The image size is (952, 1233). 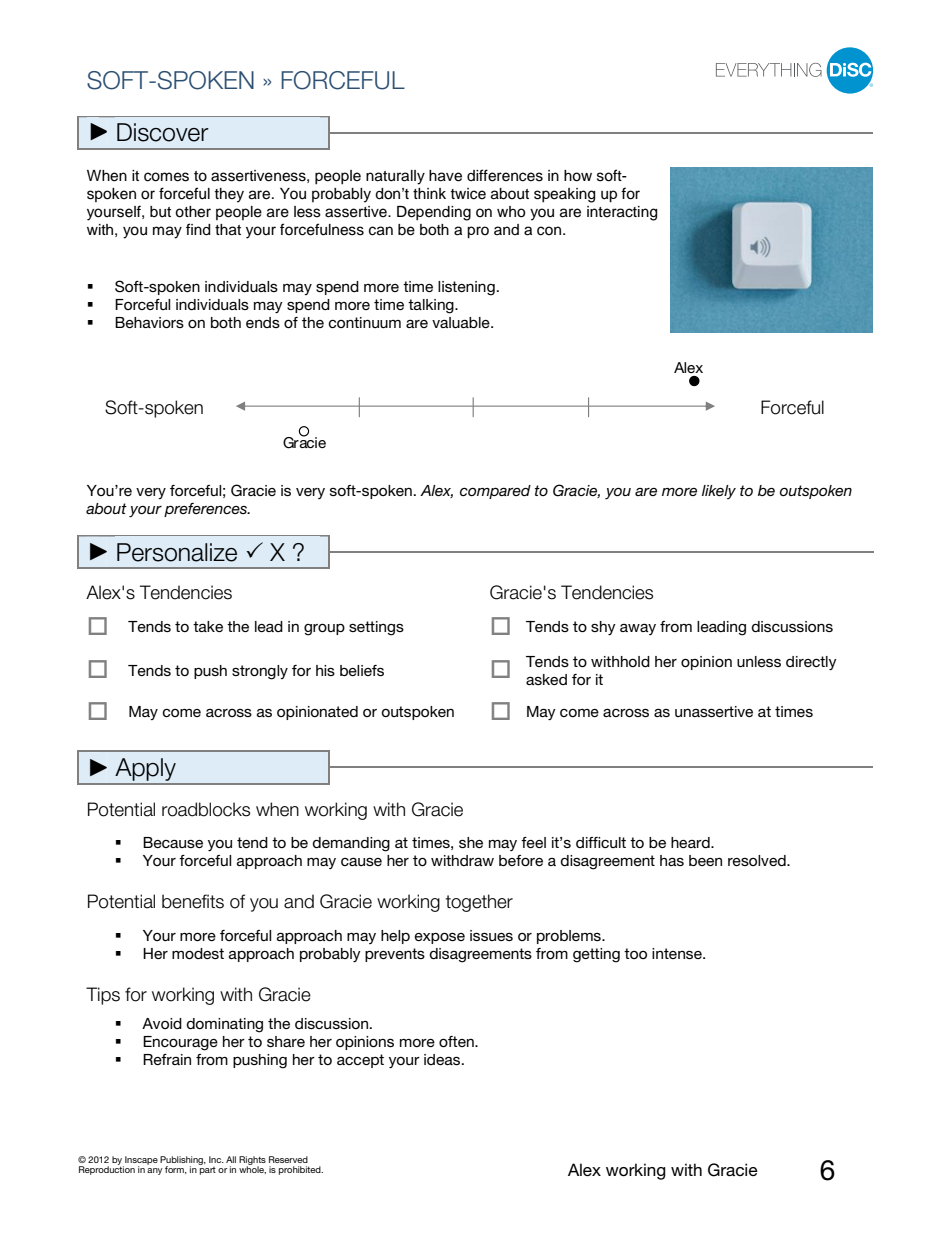 What do you see at coordinates (678, 953) in the screenshot?
I see `intense` at bounding box center [678, 953].
